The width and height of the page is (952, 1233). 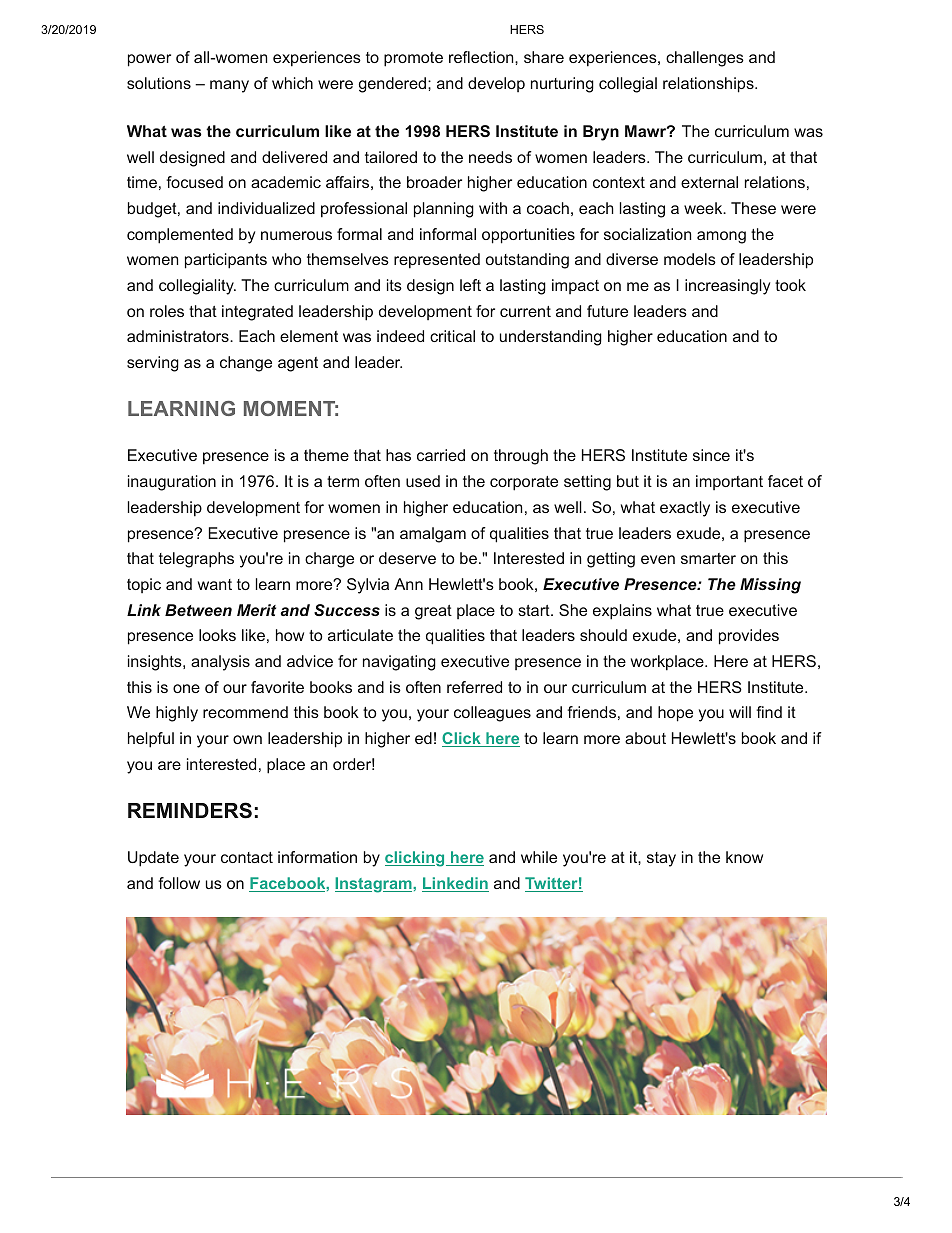 I want to click on referred, so click(x=474, y=687).
